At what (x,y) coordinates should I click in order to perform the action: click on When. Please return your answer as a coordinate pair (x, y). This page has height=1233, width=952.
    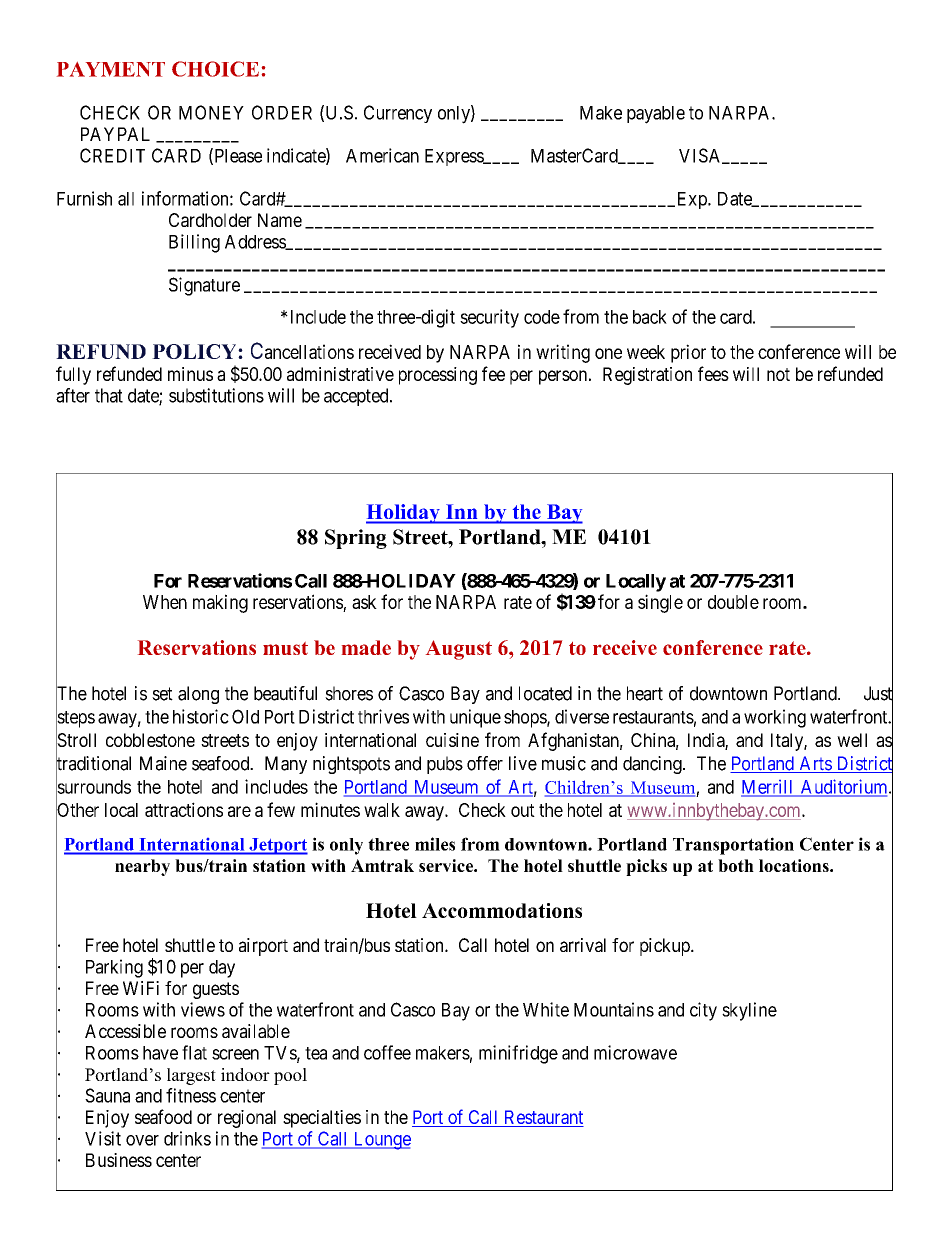
    Looking at the image, I should click on (165, 602).
